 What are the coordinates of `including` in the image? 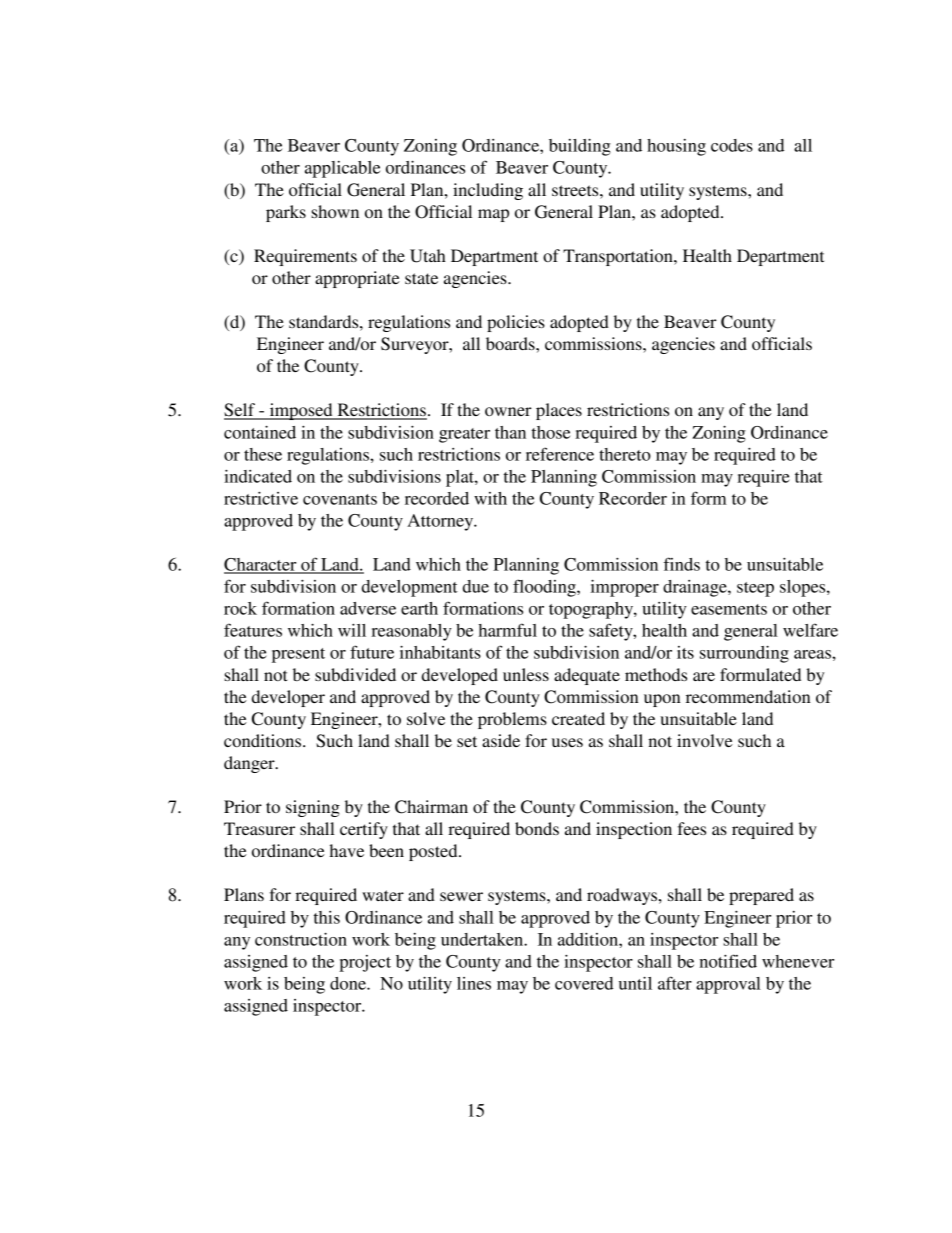 It's located at (488, 191).
